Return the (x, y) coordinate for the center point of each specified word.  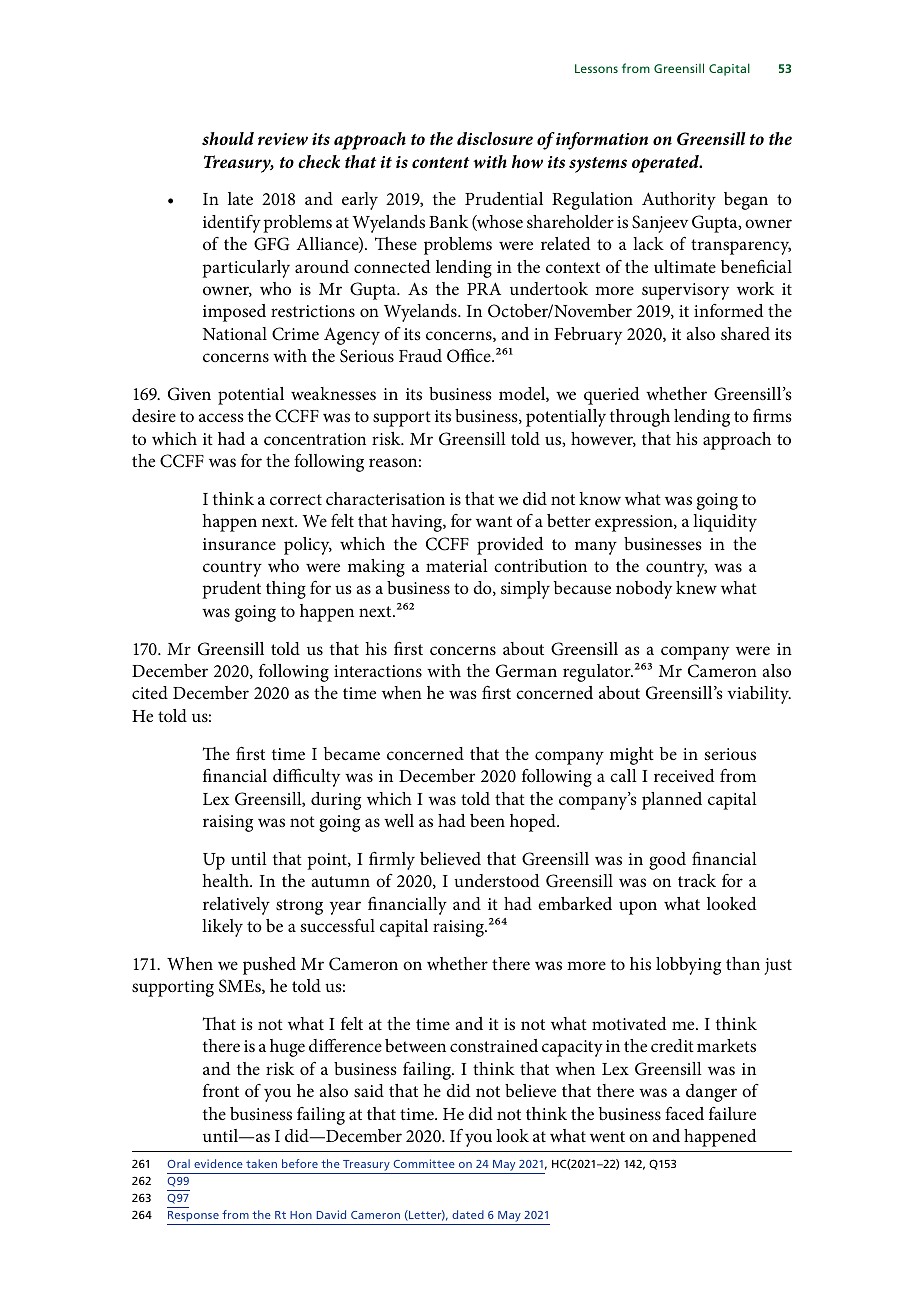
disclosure (495, 138)
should (228, 138)
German (526, 671)
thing (286, 590)
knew (696, 587)
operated (666, 164)
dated (468, 1214)
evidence (218, 1163)
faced (684, 1113)
